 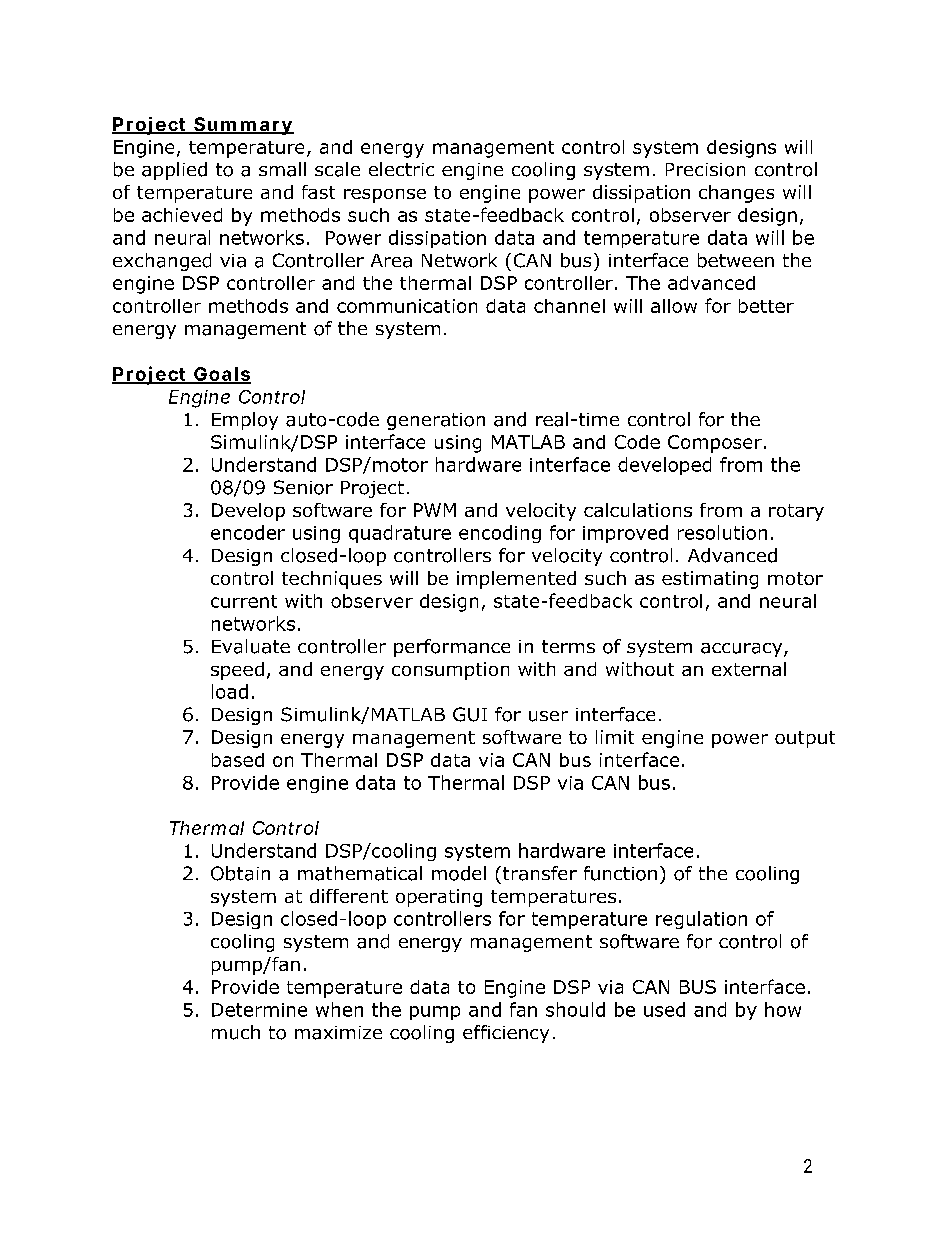 I want to click on output, so click(x=805, y=739).
